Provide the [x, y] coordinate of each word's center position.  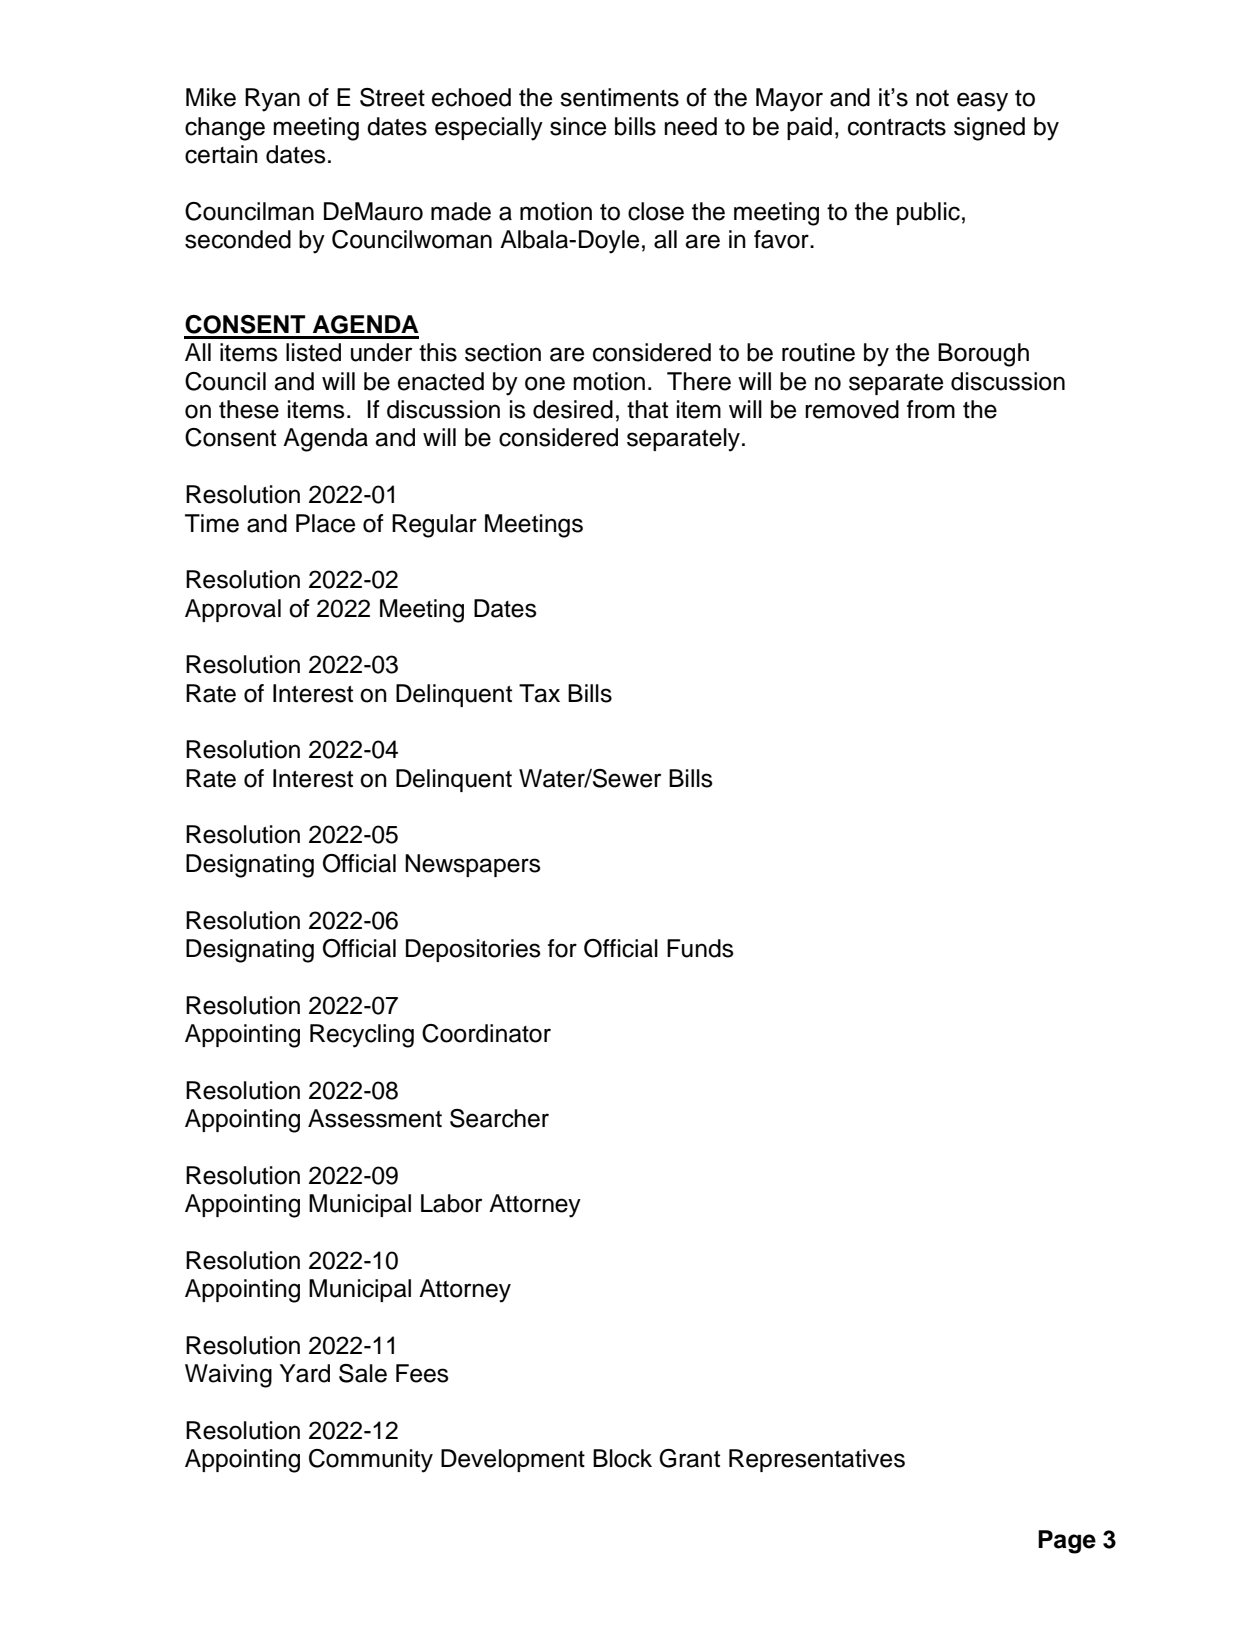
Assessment [375, 1118]
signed [989, 129]
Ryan [272, 100]
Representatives [817, 1460]
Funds [700, 948]
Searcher [499, 1118]
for [562, 948]
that [647, 409]
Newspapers [473, 865]
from [931, 409]
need [690, 126]
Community [371, 1461]
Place [325, 523]
